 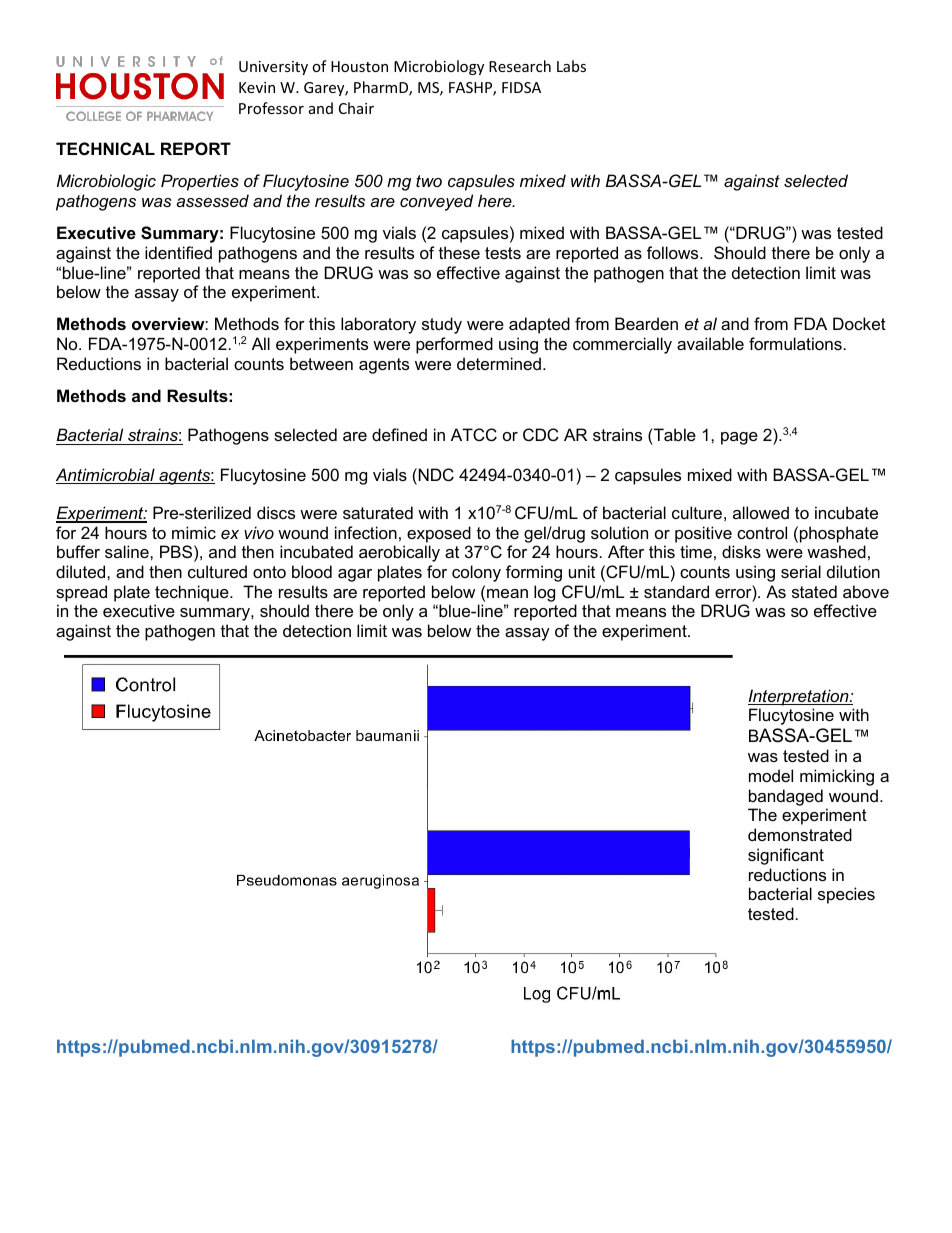 What do you see at coordinates (454, 345) in the image?
I see `performed` at bounding box center [454, 345].
